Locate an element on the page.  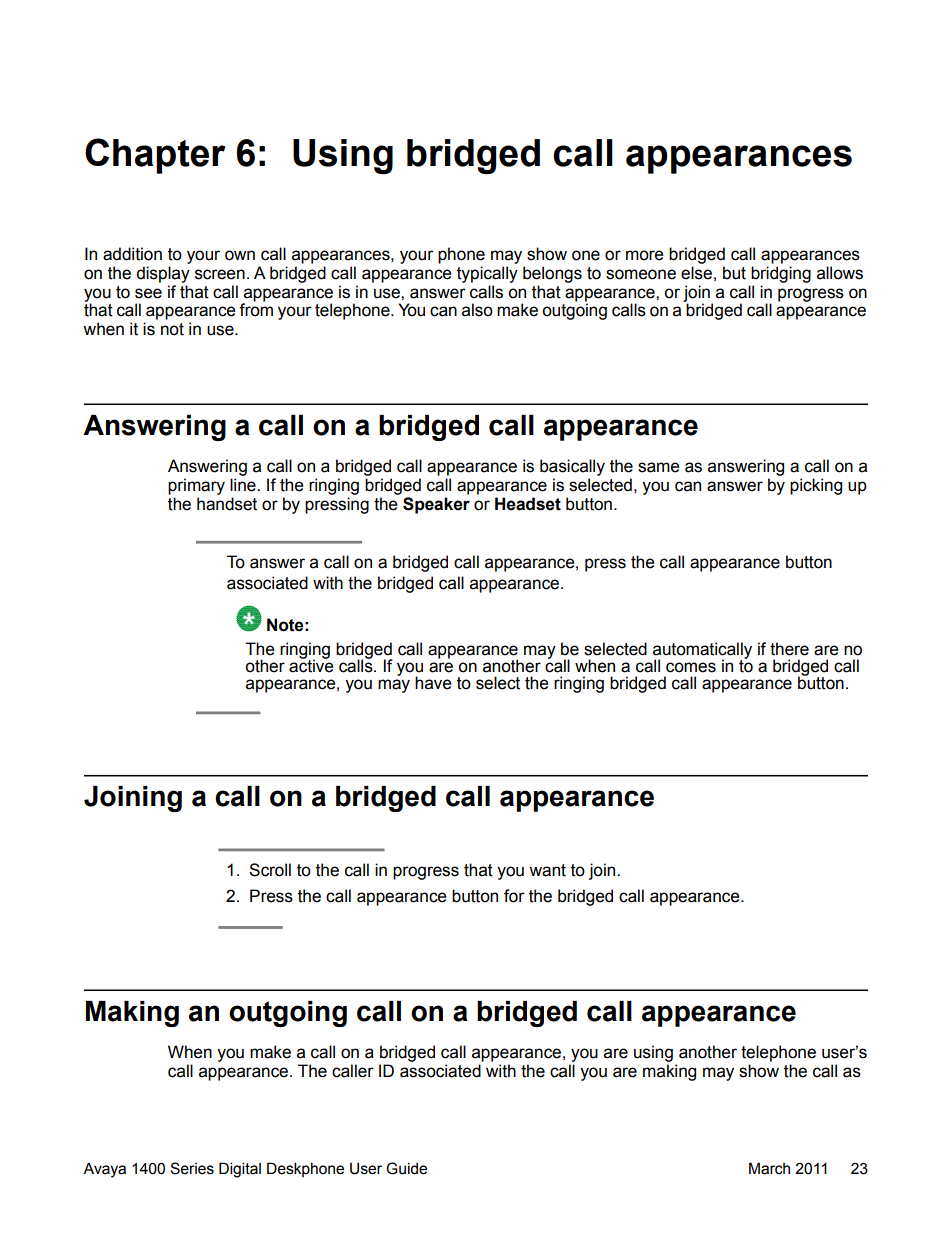
March is located at coordinates (769, 1168).
